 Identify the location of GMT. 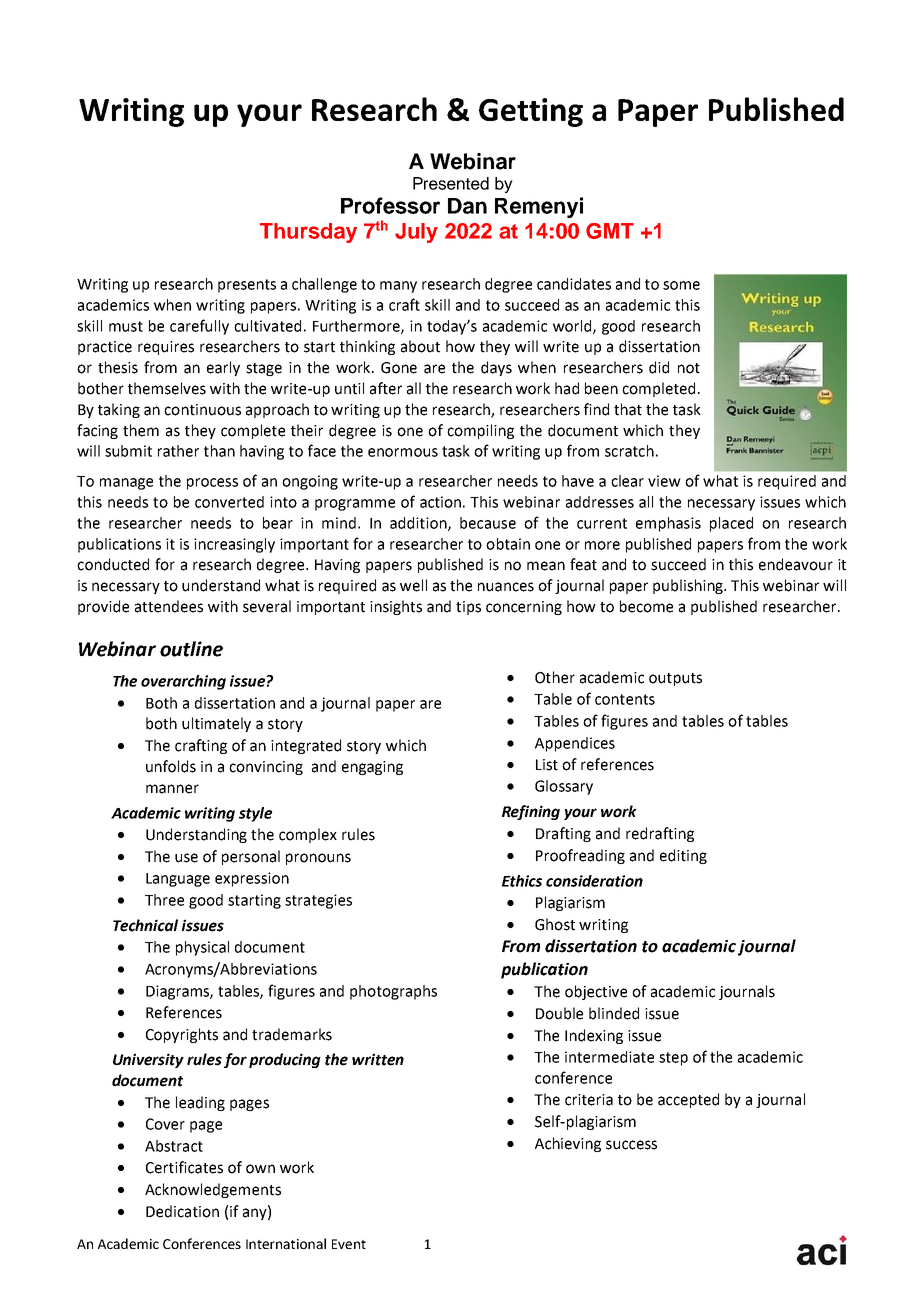
(610, 231).
